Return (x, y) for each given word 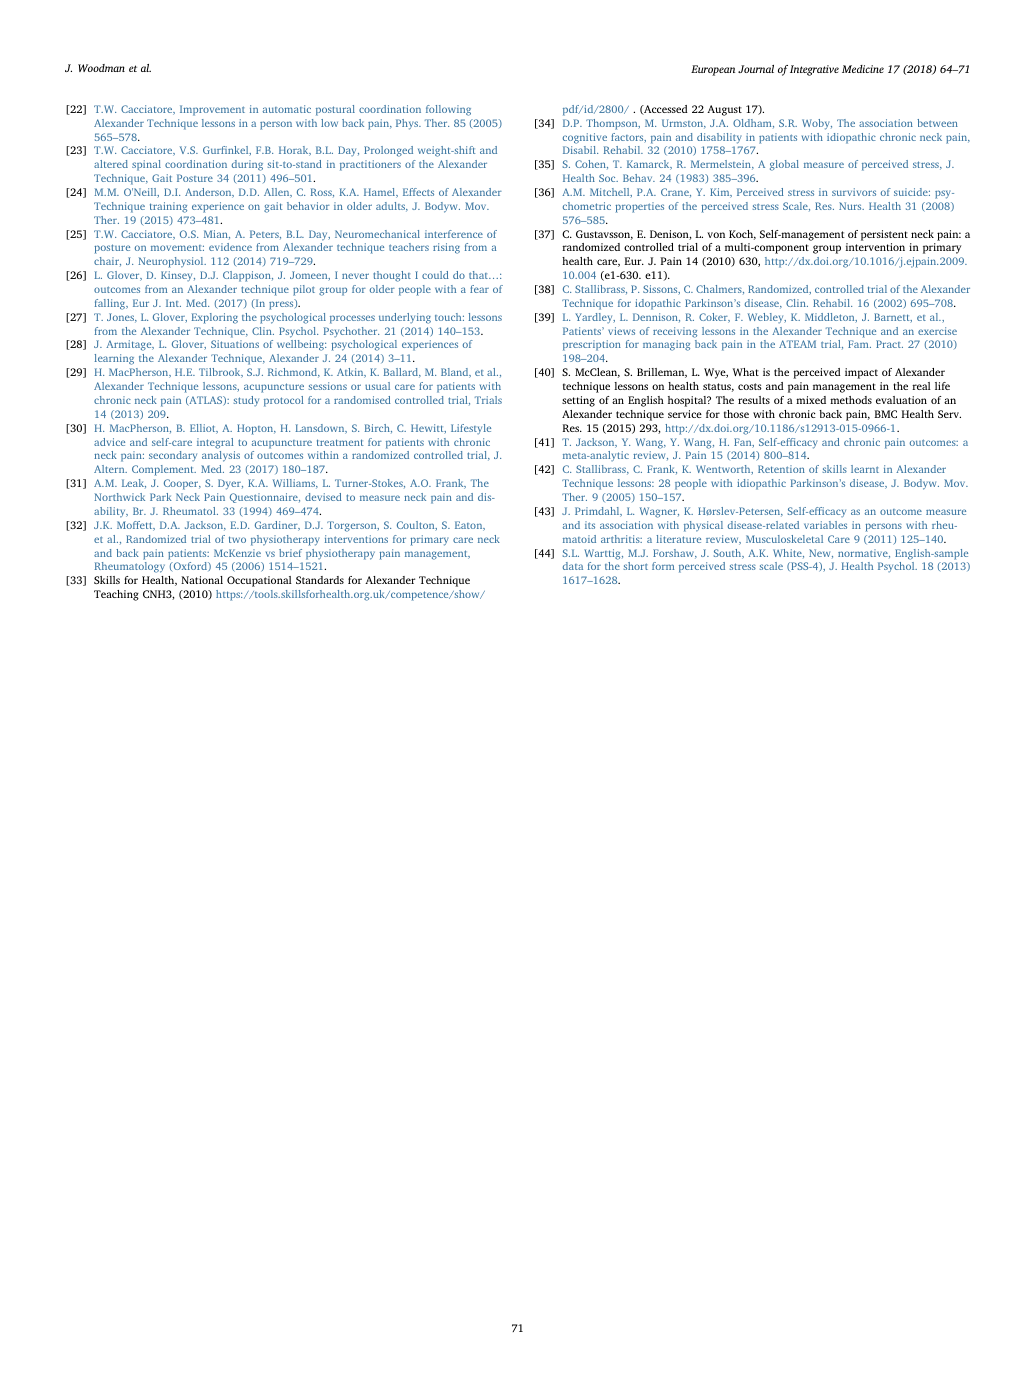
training (168, 207)
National (202, 580)
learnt (865, 469)
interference (454, 234)
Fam (859, 344)
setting (578, 401)
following (448, 110)
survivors (854, 192)
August (724, 110)
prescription (592, 345)
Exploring (215, 318)
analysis (221, 456)
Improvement (212, 110)
